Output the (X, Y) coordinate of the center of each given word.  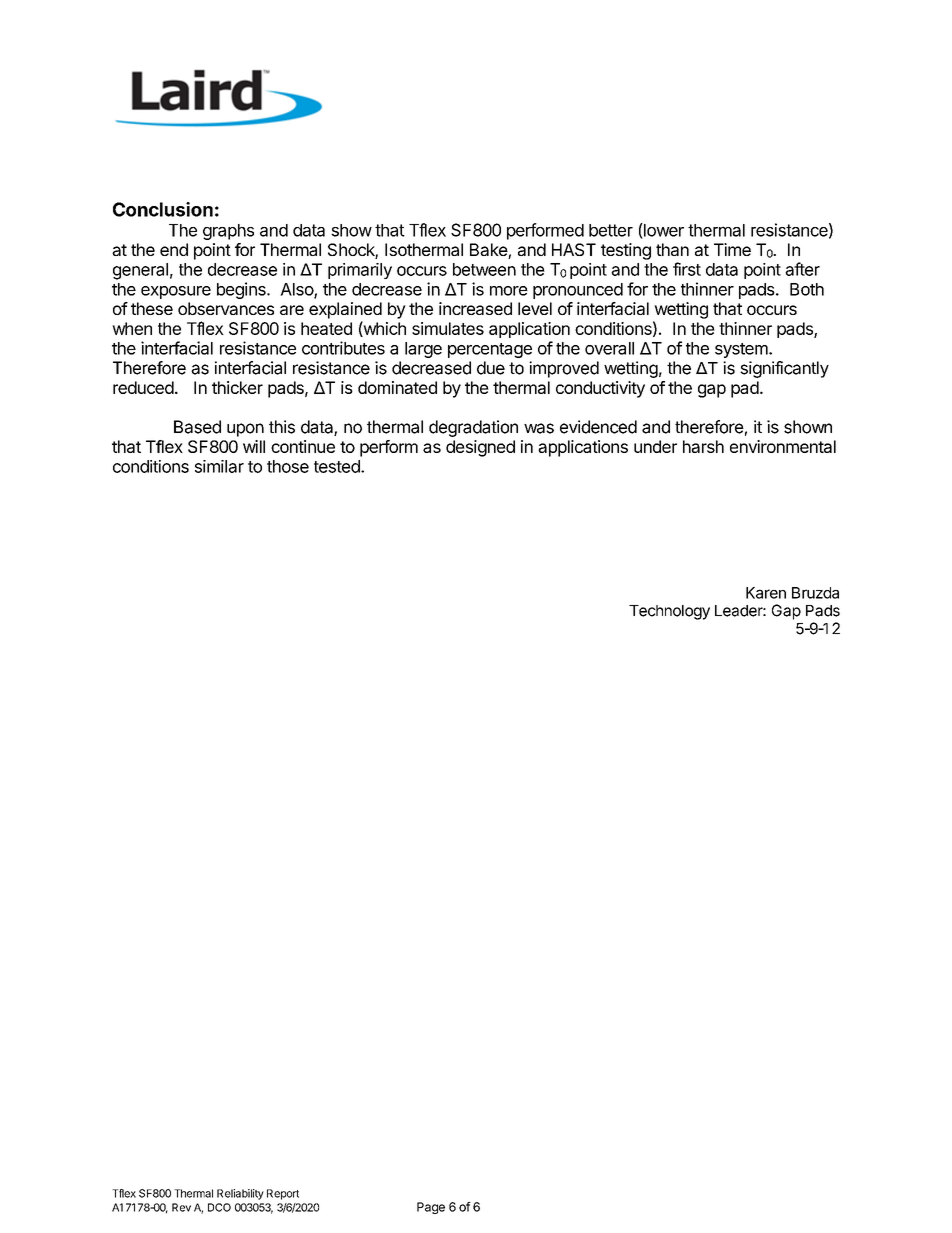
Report (283, 1194)
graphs (228, 232)
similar (219, 466)
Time (732, 249)
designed (480, 448)
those (288, 466)
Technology (669, 612)
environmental (783, 446)
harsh (703, 446)
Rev (181, 1207)
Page (431, 1208)
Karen (766, 593)
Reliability (240, 1194)
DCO (219, 1207)
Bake (489, 251)
